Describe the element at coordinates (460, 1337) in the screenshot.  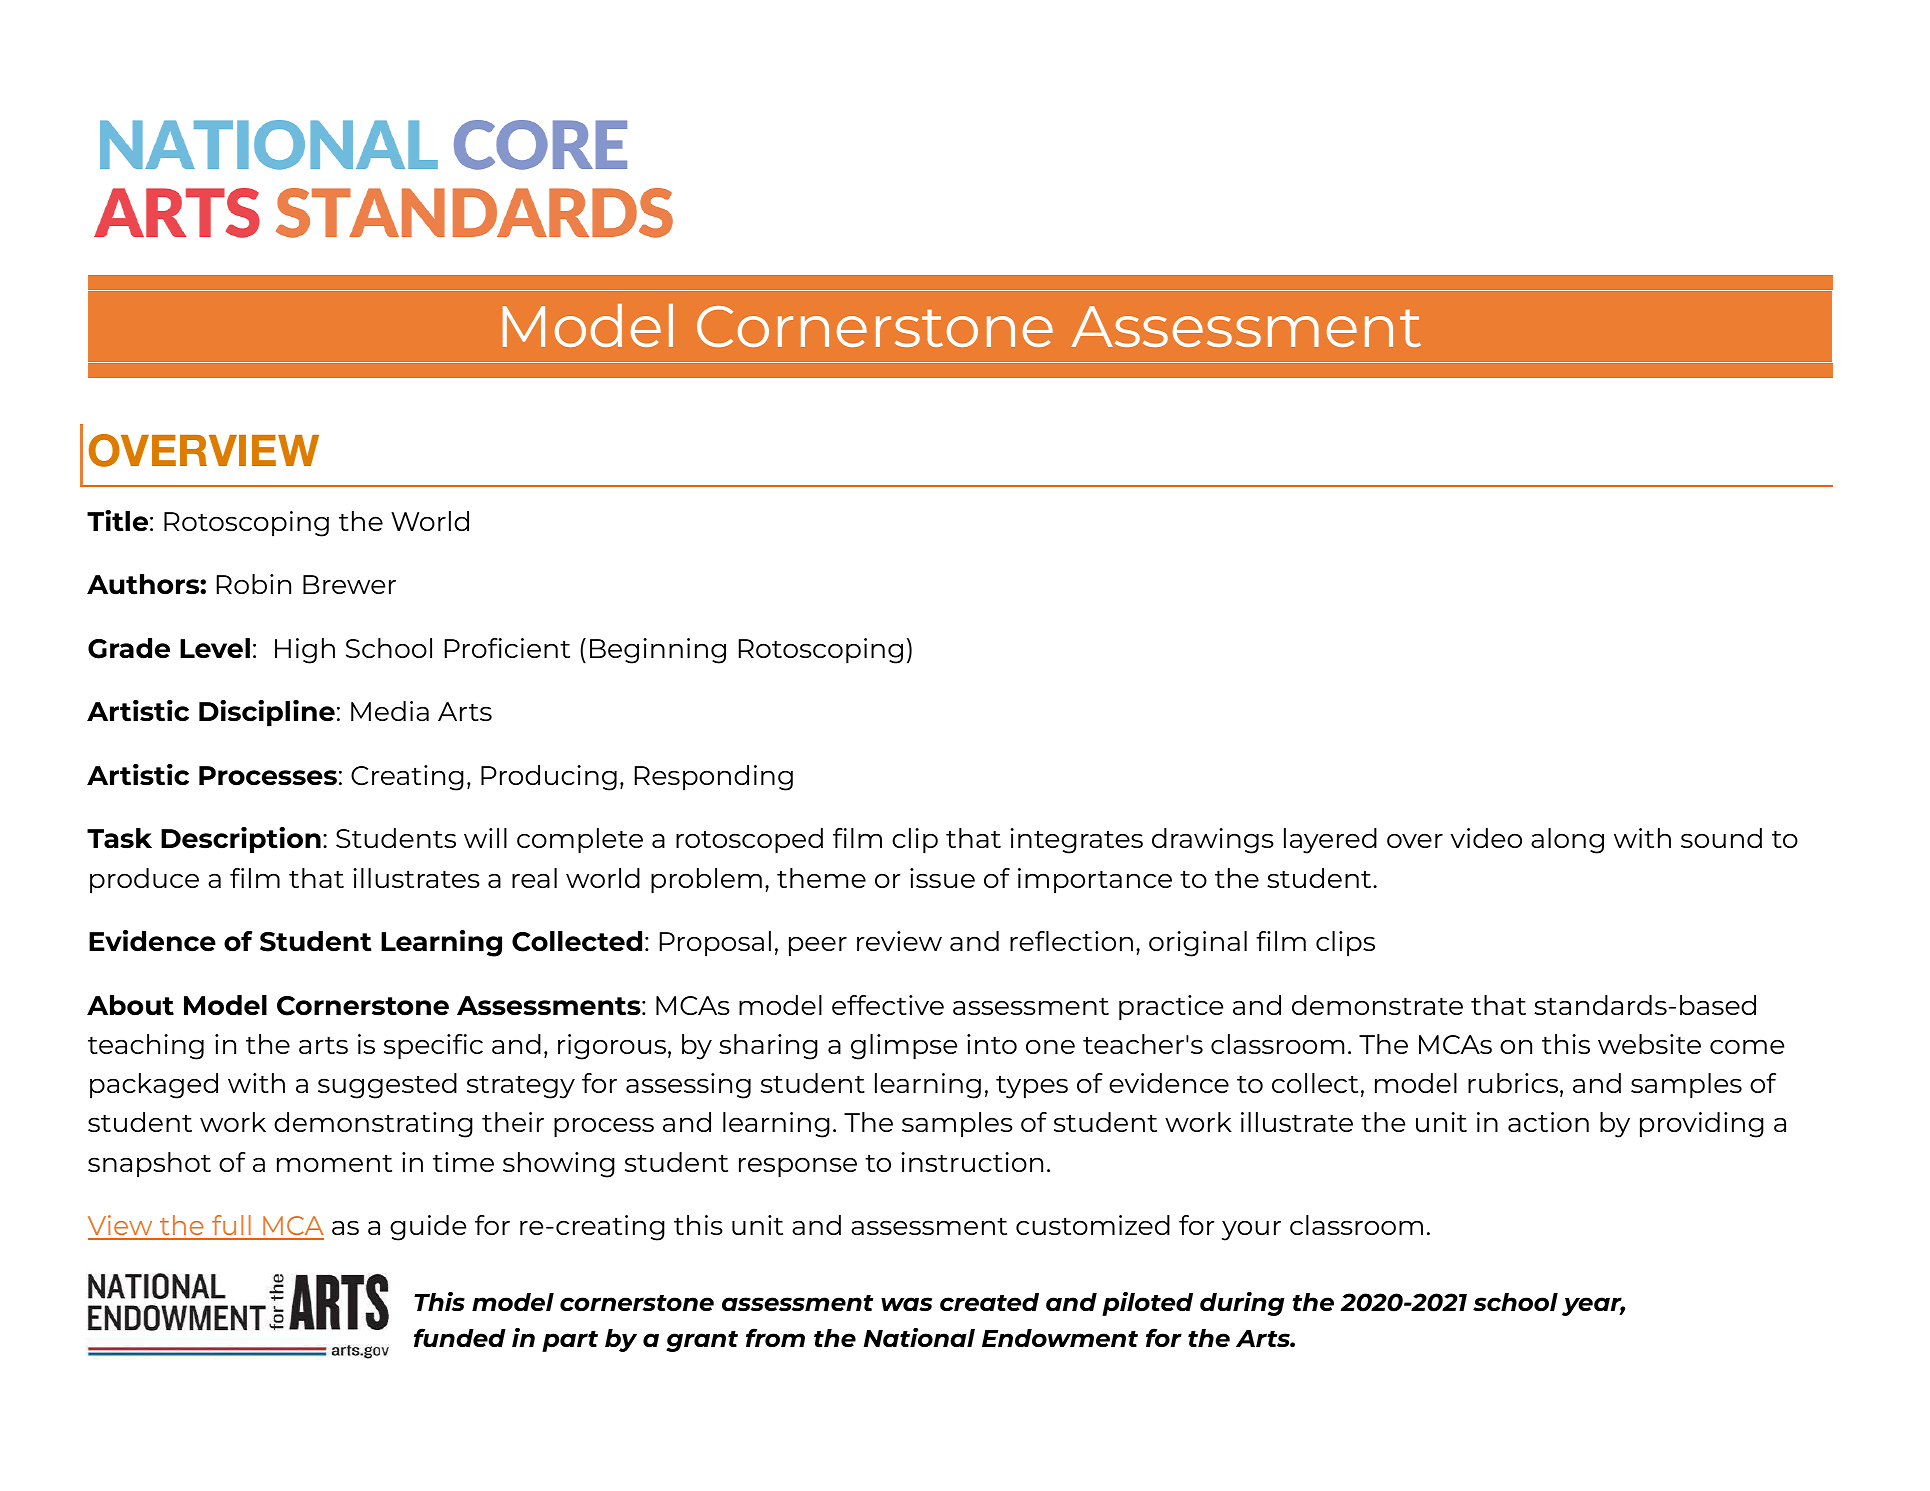
I see `funded` at that location.
